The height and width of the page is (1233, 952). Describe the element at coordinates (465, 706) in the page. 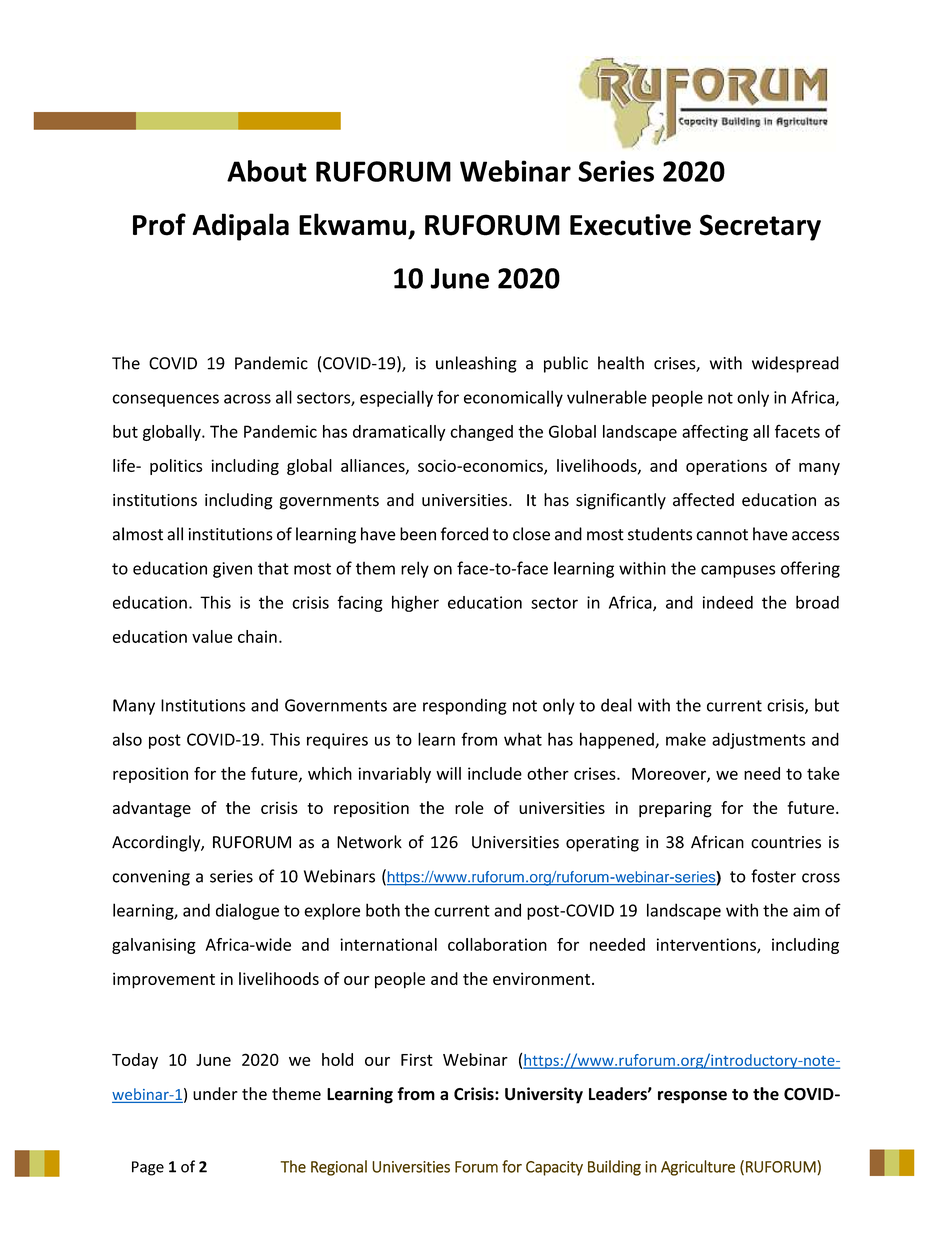

I see `responding` at that location.
